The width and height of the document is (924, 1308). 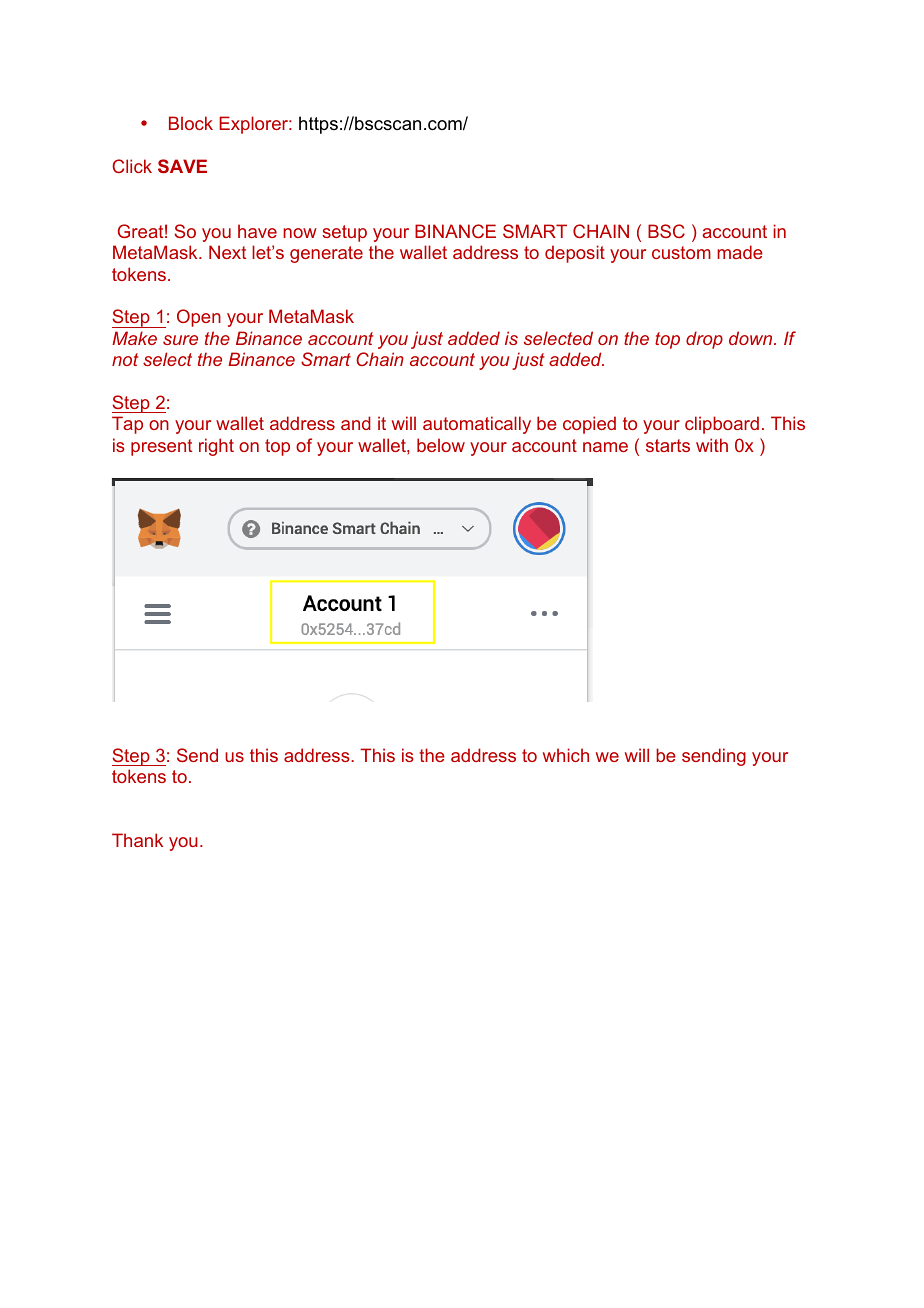 I want to click on name, so click(x=605, y=447).
